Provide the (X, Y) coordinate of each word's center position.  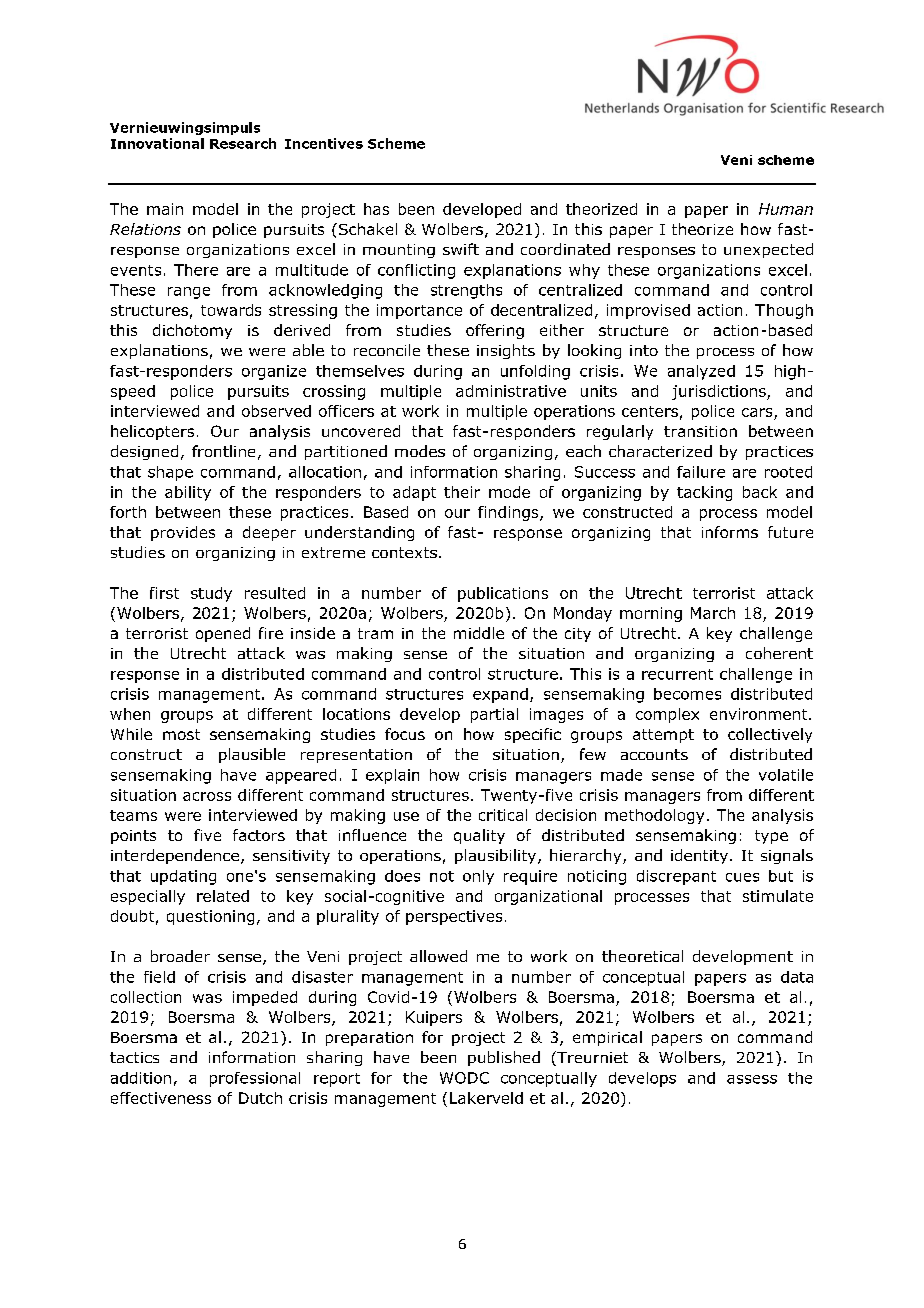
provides (183, 533)
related (223, 896)
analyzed (701, 372)
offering (495, 331)
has (376, 209)
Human (786, 209)
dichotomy (192, 331)
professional (255, 1079)
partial (494, 715)
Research (243, 143)
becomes (687, 694)
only (478, 877)
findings (509, 513)
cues (742, 877)
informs (730, 532)
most (181, 734)
